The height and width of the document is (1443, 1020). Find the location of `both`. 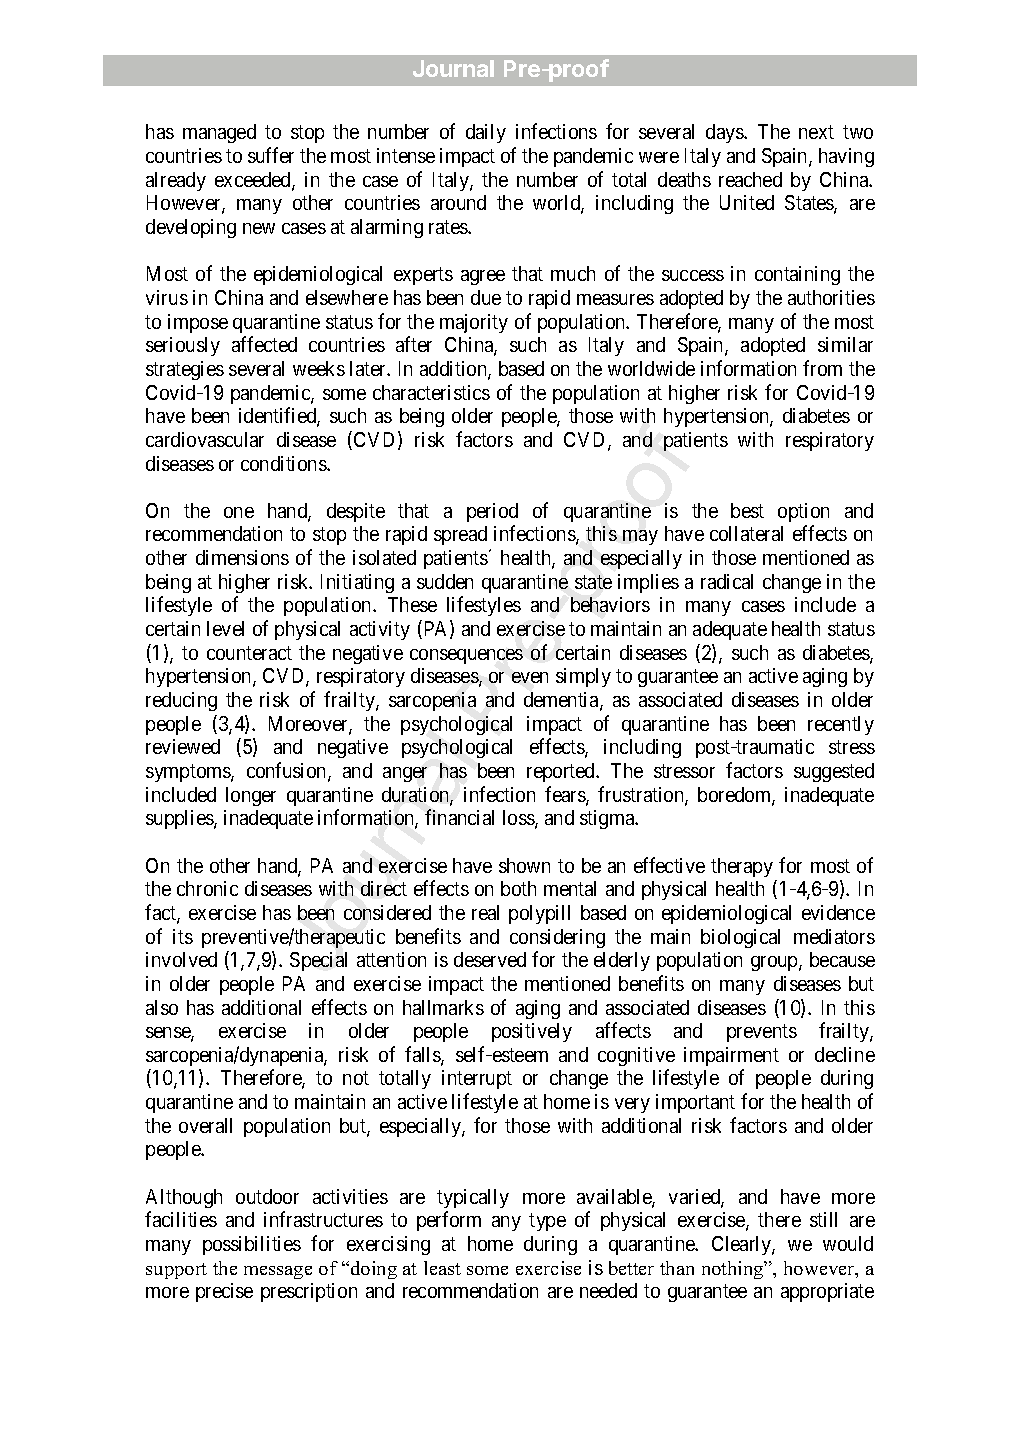

both is located at coordinates (518, 888).
